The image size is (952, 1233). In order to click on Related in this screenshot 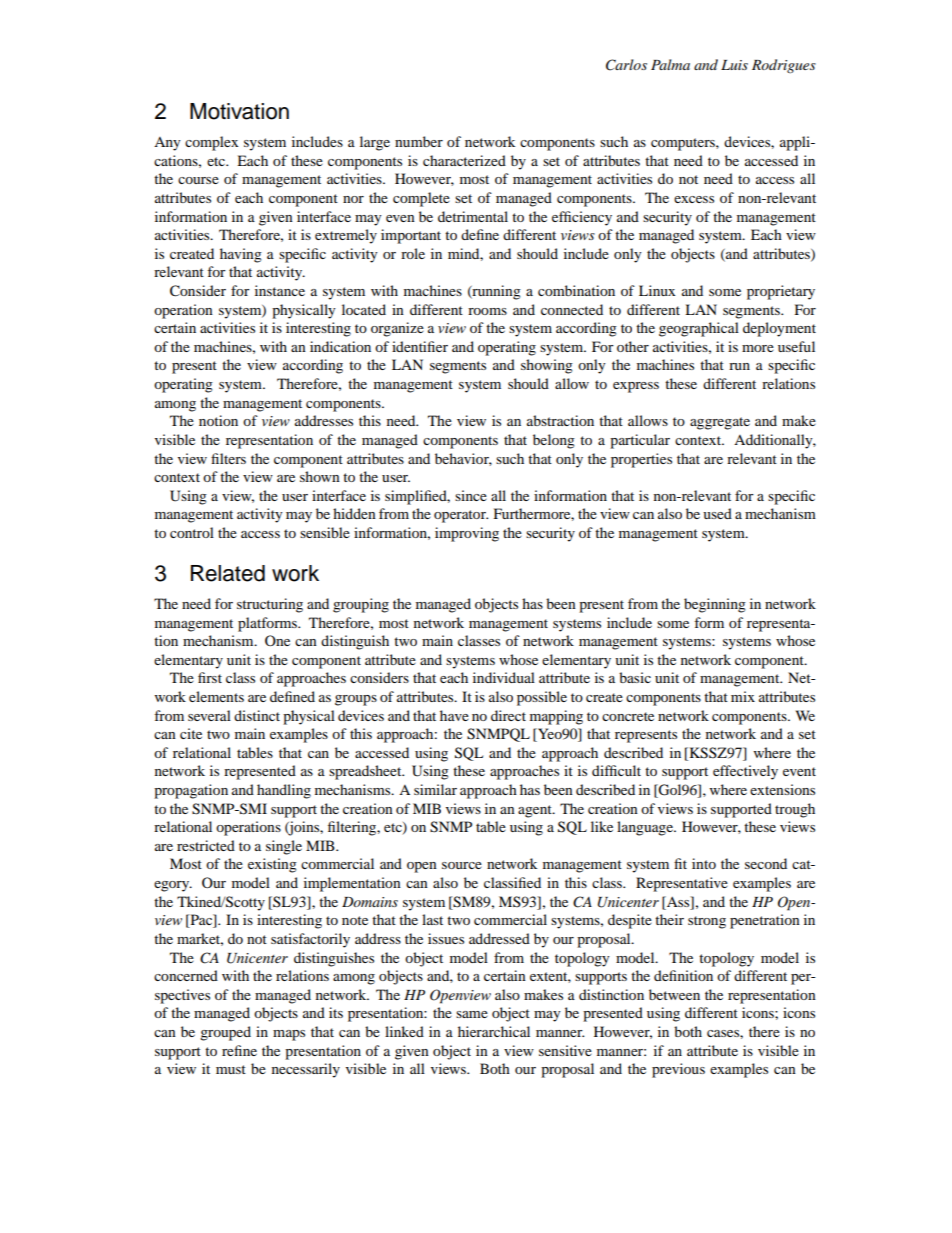, I will do `click(228, 573)`.
